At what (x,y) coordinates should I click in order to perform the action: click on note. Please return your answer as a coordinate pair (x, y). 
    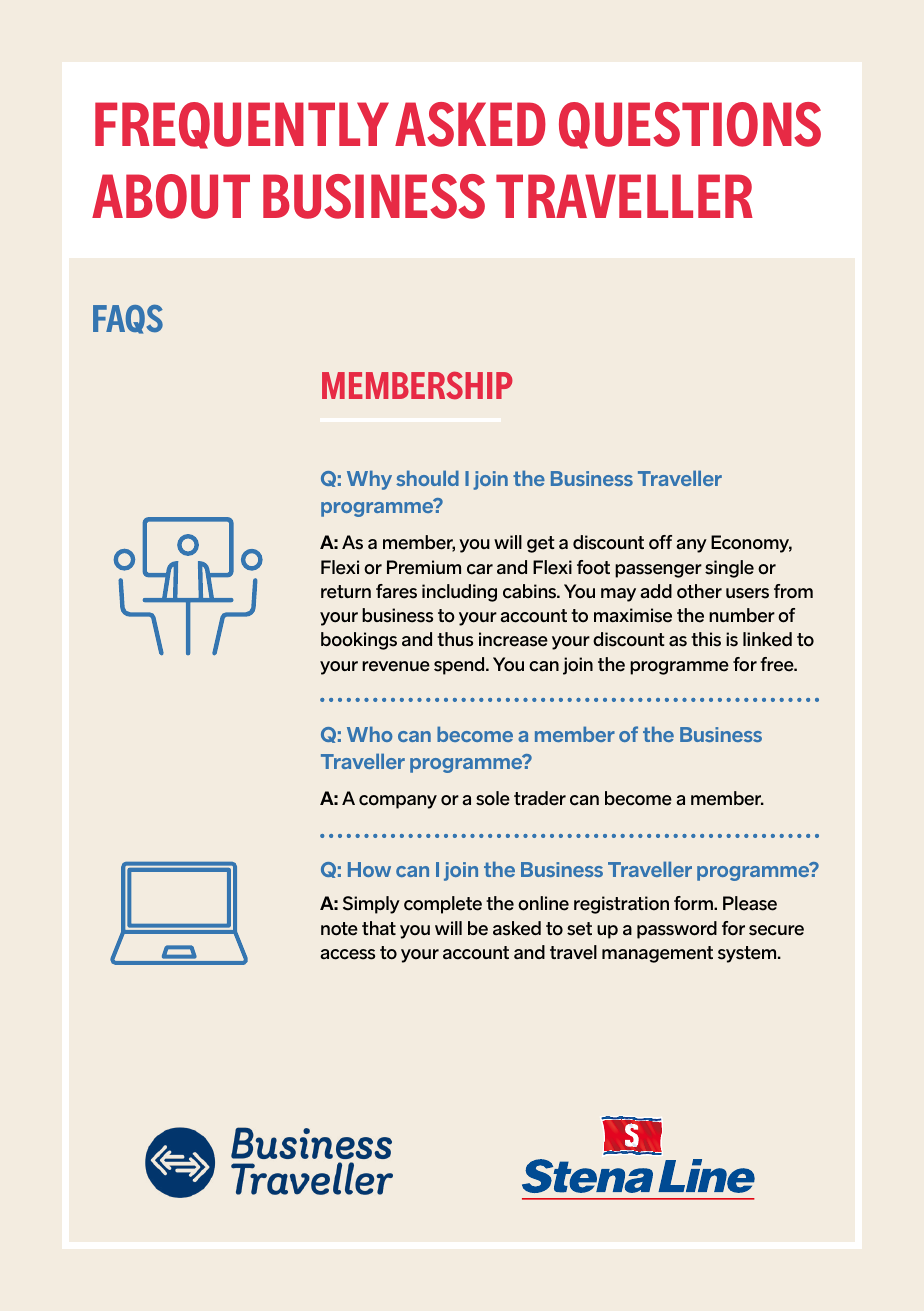
    Looking at the image, I should click on (339, 929).
